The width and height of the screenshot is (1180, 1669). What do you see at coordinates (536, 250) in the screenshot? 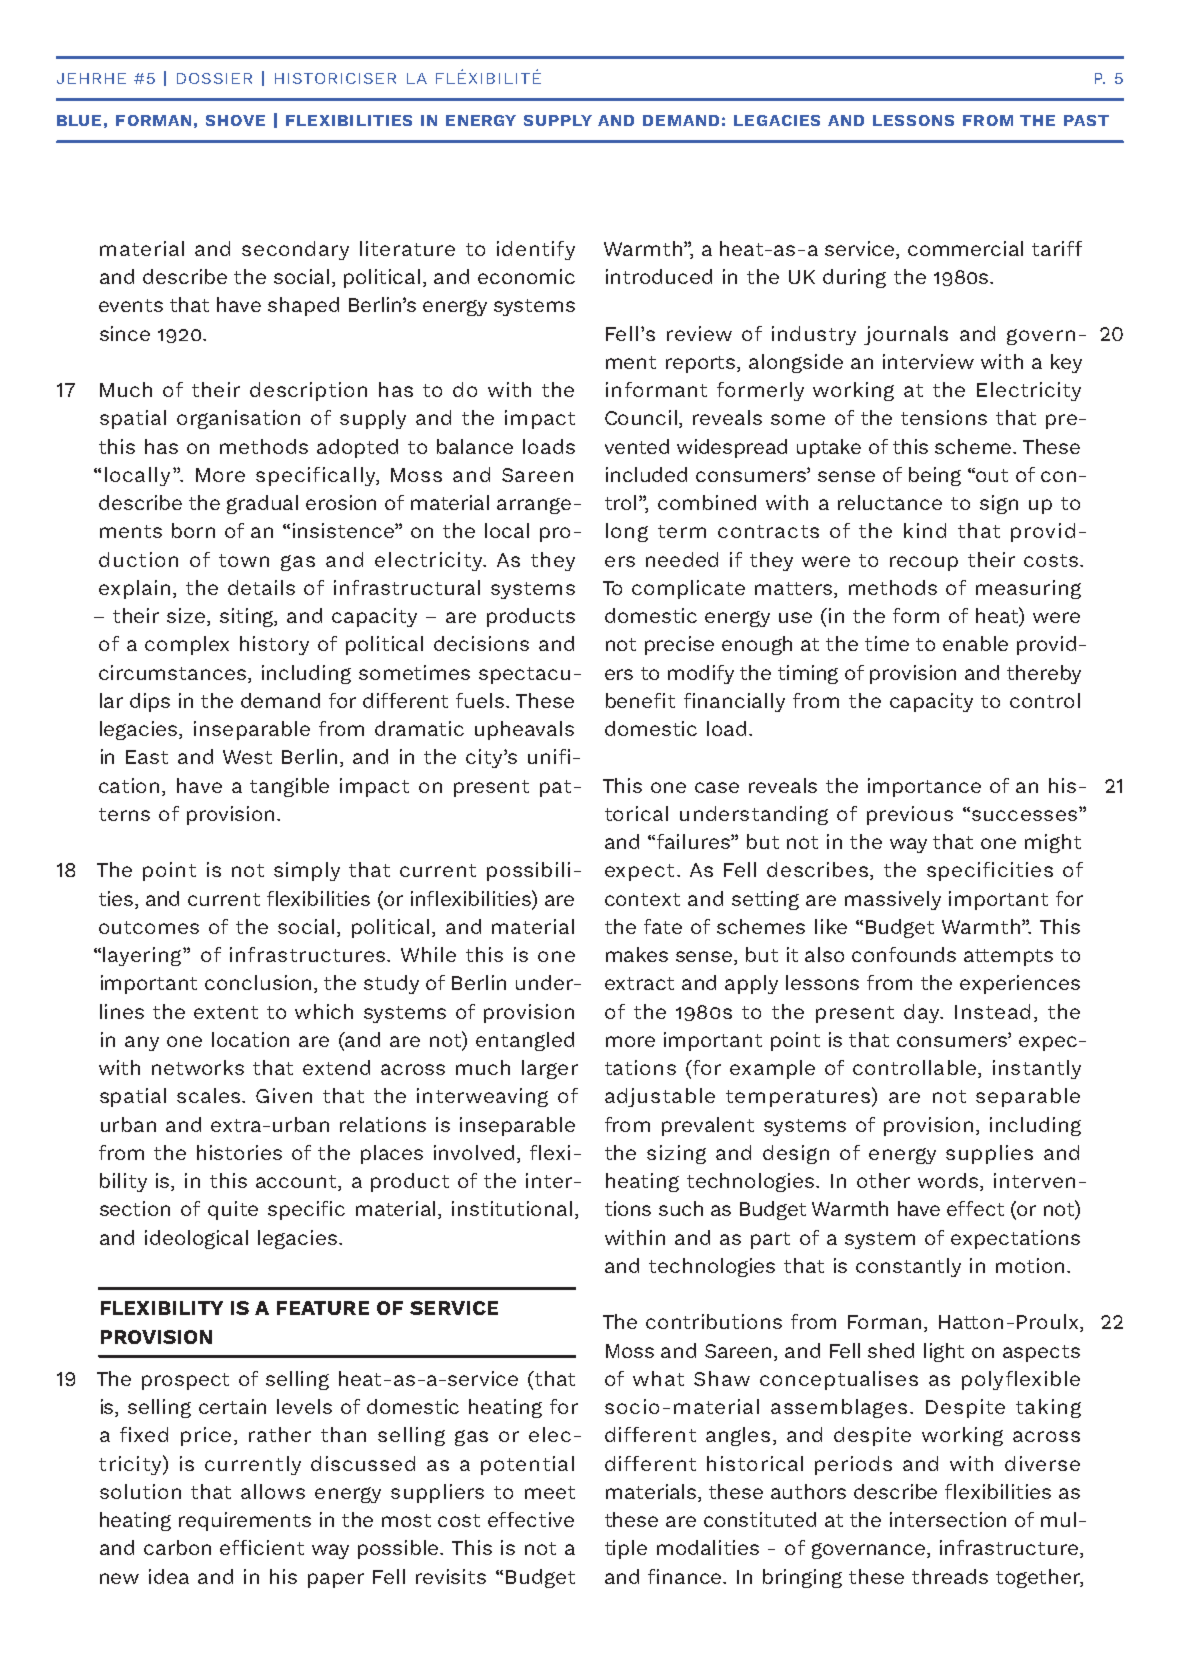
I see `identify` at bounding box center [536, 250].
